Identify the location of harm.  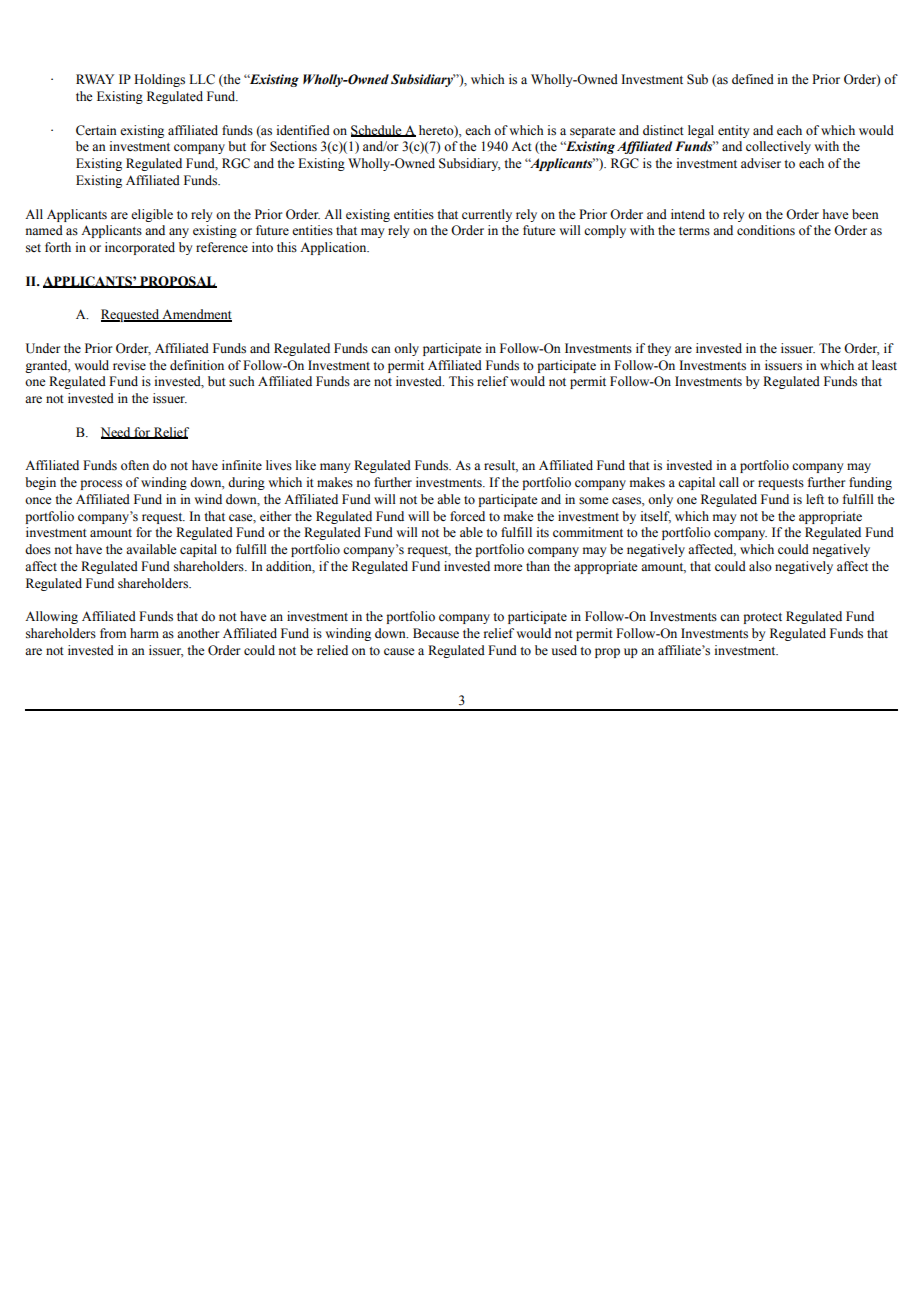
(144, 633).
